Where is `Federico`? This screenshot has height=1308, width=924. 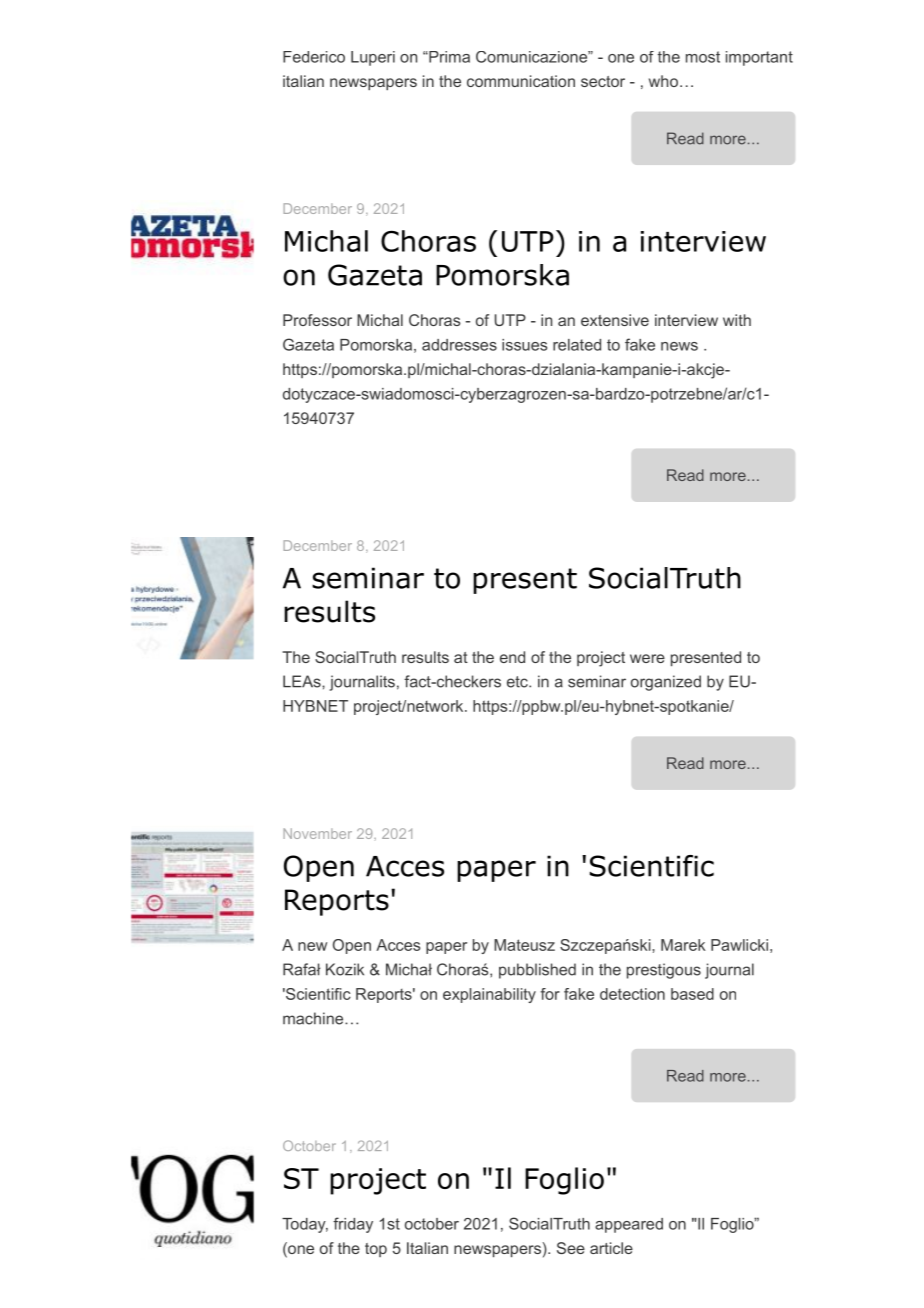
Federico is located at coordinates (314, 57).
